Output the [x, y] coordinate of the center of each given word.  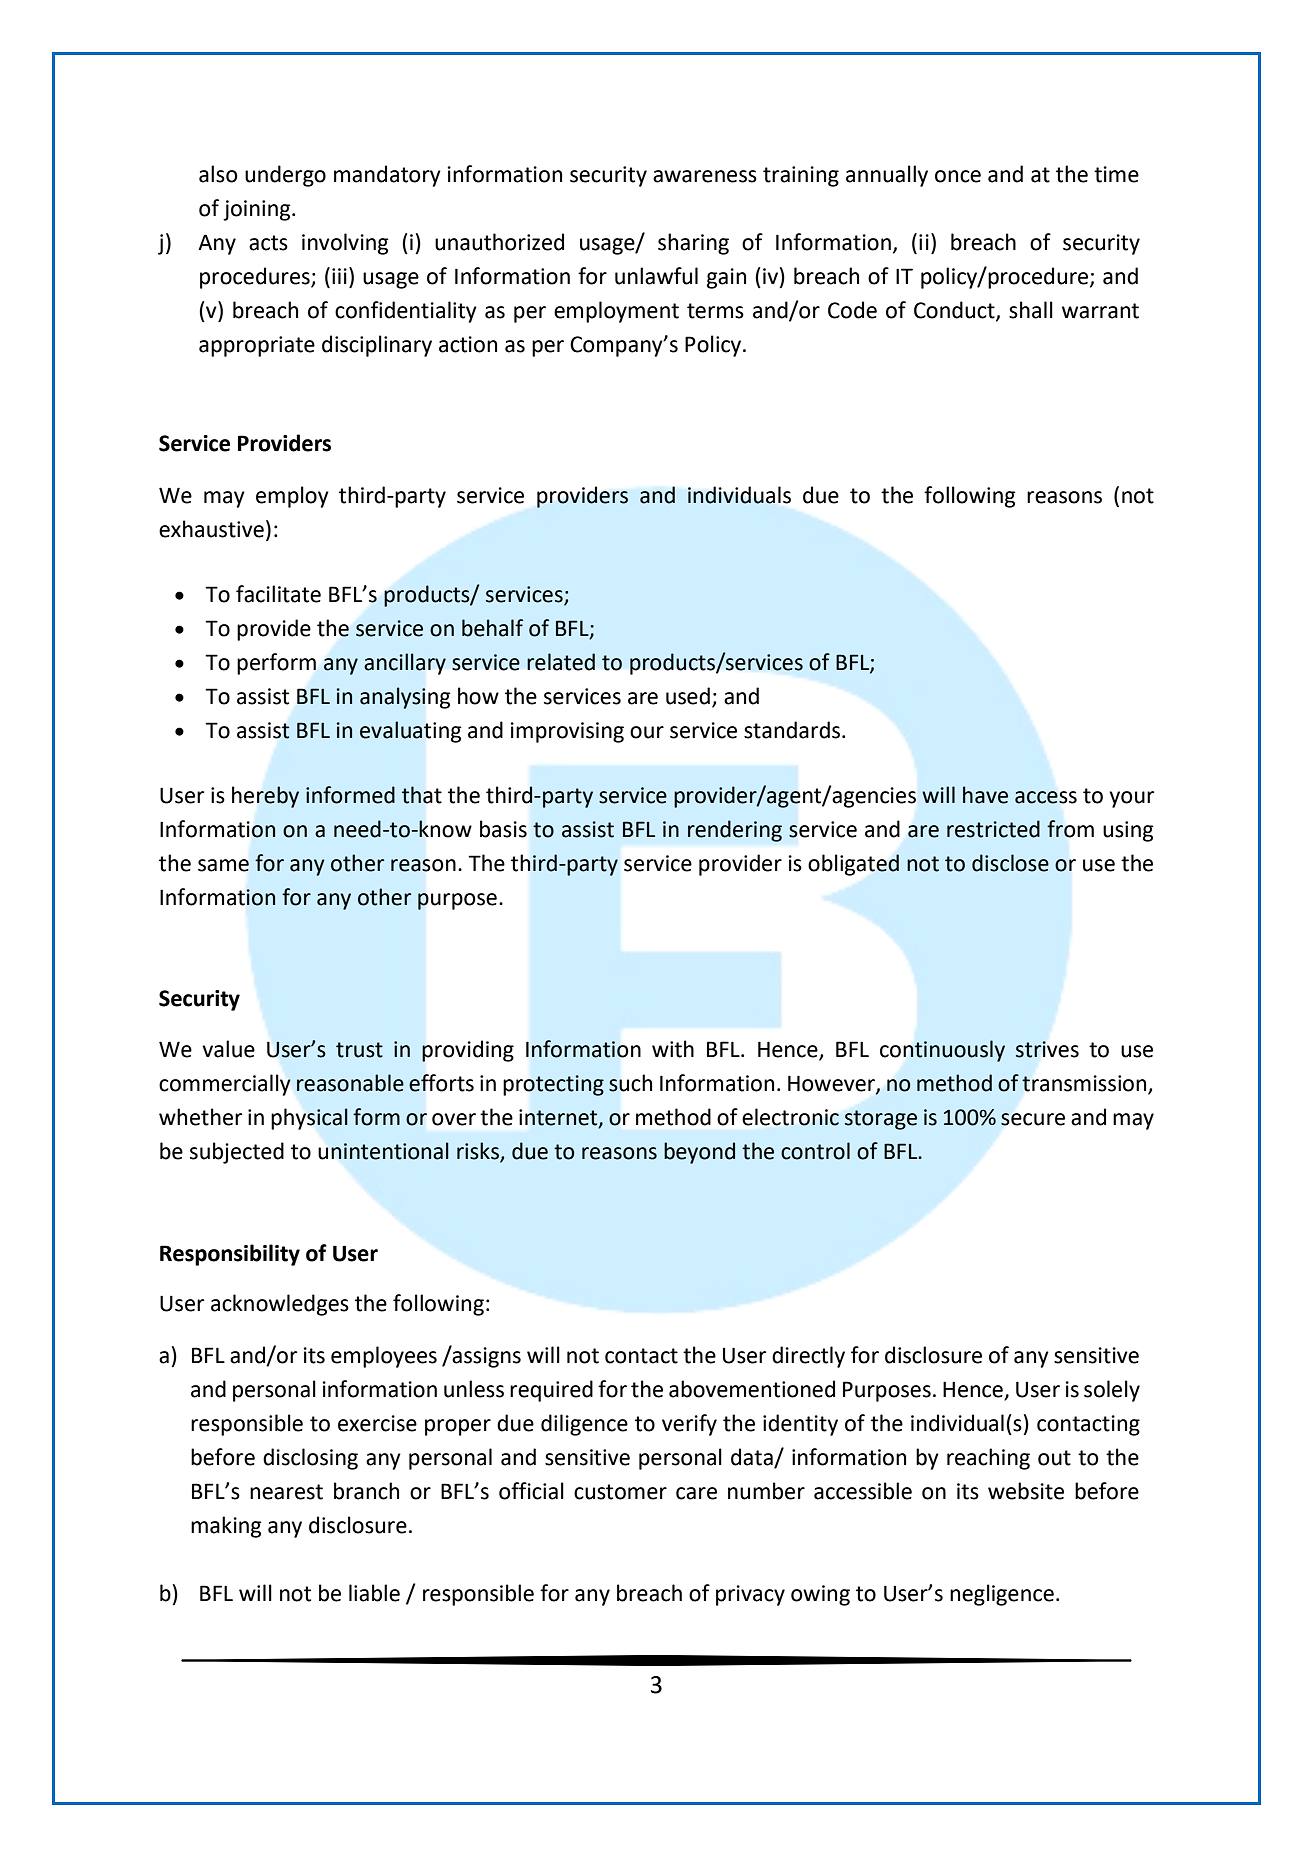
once [958, 176]
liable [374, 1593]
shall [1031, 310]
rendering [735, 831]
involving [345, 244]
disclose [1010, 863]
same [223, 865]
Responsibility [230, 1255]
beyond [699, 1153]
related [561, 662]
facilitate [278, 594]
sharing [693, 244]
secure [1033, 1119]
